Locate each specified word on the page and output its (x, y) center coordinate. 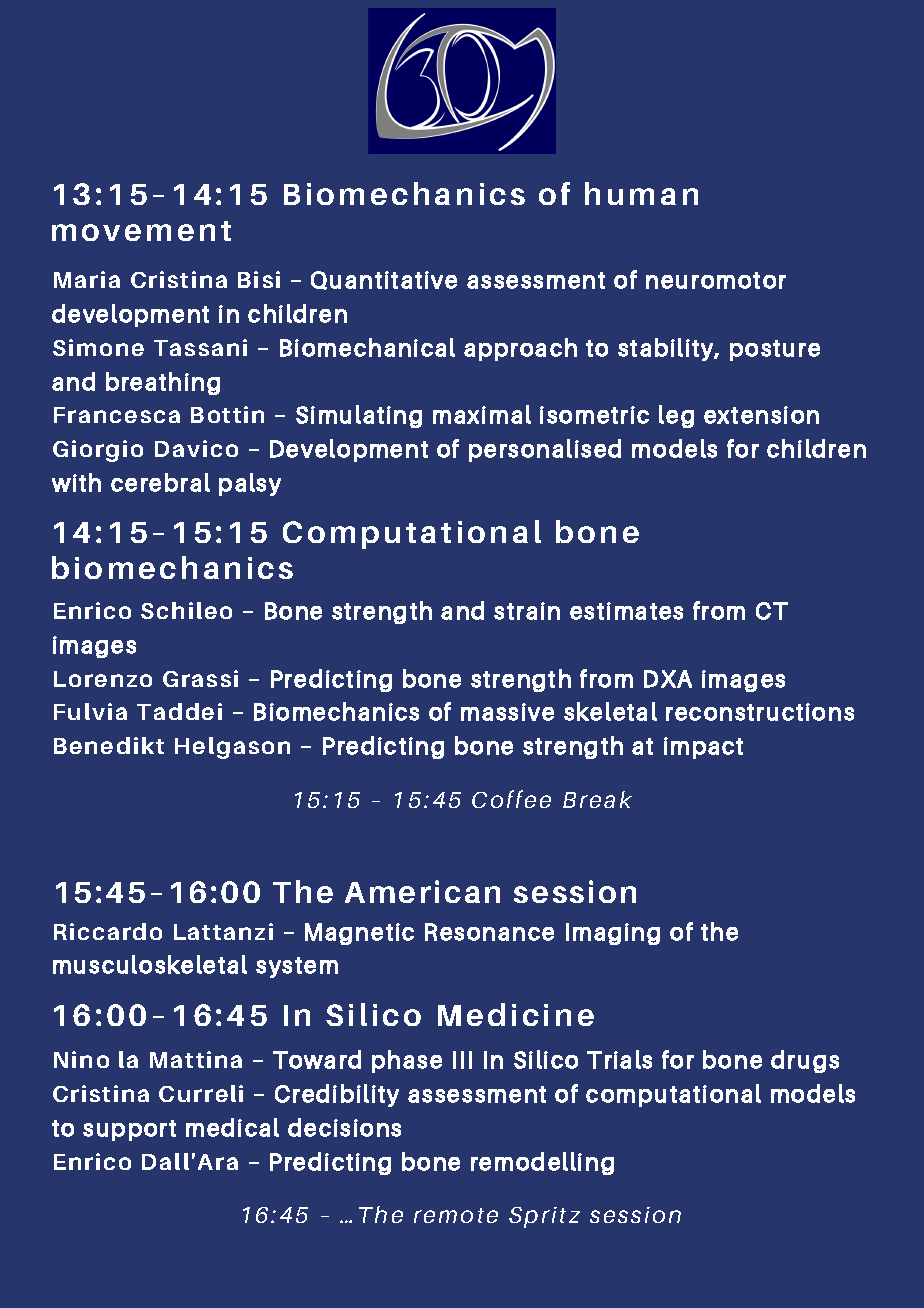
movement (141, 231)
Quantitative (384, 280)
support (129, 1130)
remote (456, 1215)
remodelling (542, 1163)
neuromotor (716, 280)
